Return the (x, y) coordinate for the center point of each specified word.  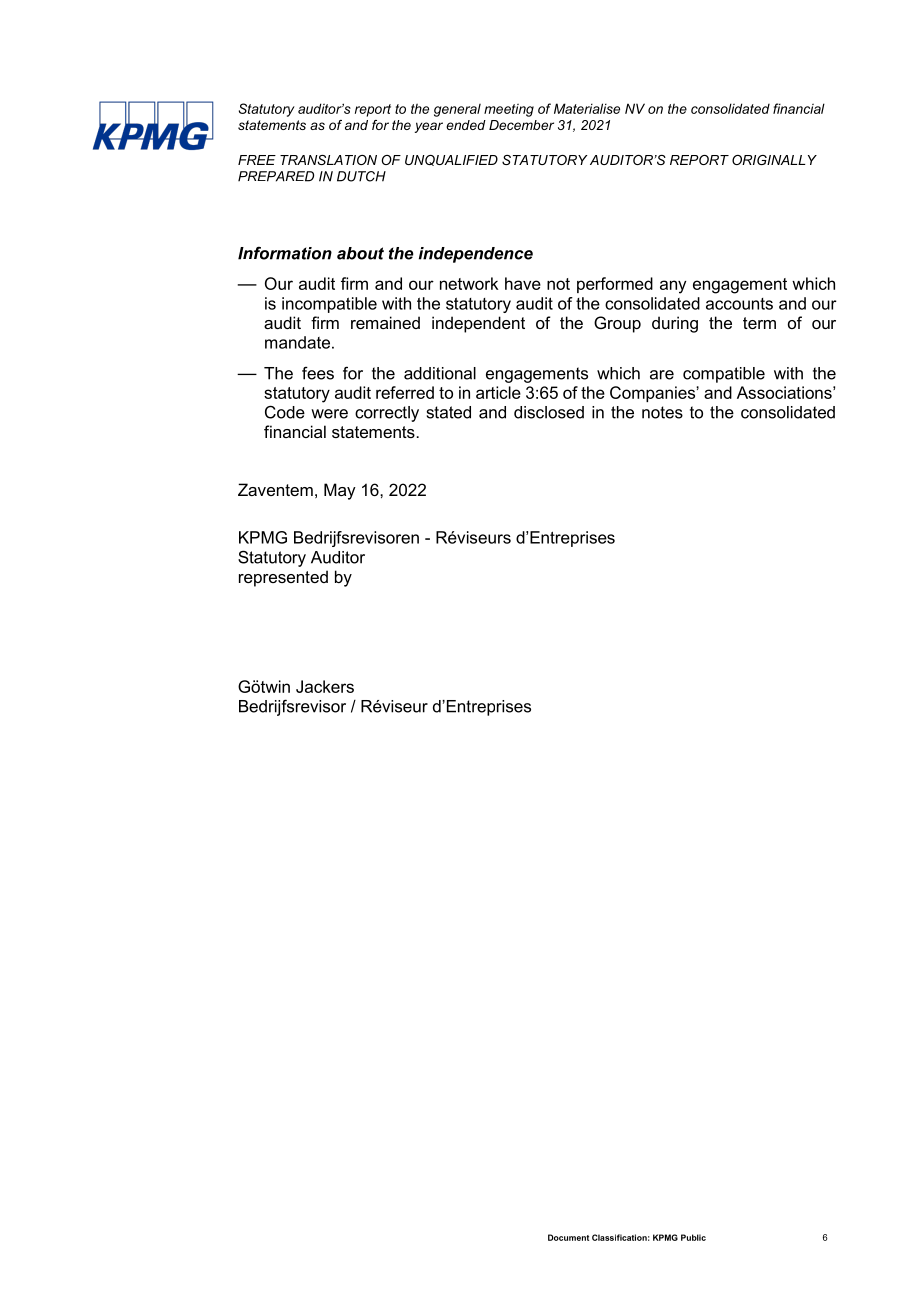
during (675, 324)
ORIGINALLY (774, 160)
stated (449, 412)
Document (568, 1237)
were (329, 414)
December (521, 125)
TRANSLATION (328, 160)
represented (283, 578)
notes (662, 412)
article (498, 392)
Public (693, 1237)
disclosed (549, 412)
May (340, 491)
